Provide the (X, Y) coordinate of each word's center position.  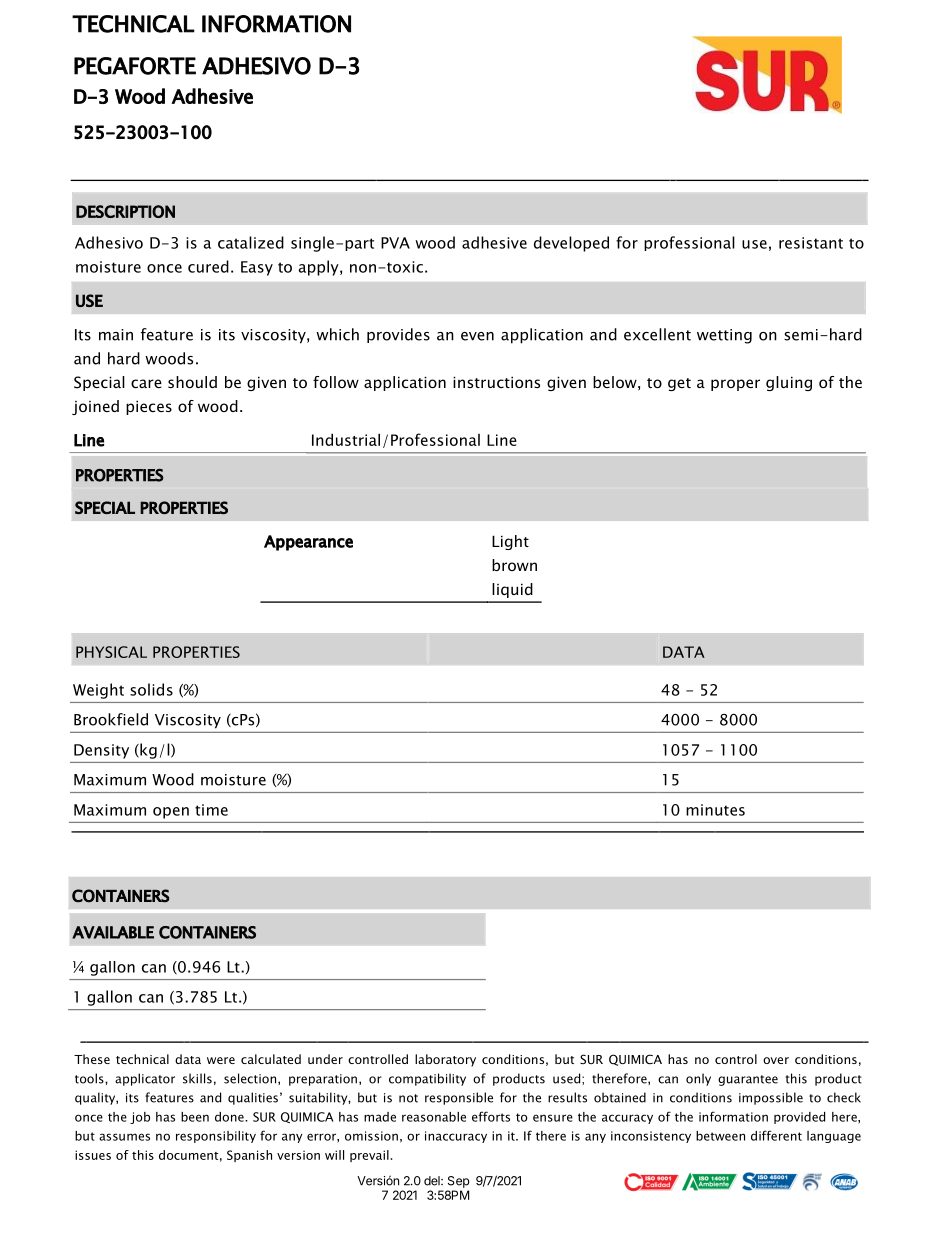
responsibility (216, 1137)
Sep (459, 1182)
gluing (789, 383)
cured (208, 266)
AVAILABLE (113, 932)
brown (514, 565)
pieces (149, 407)
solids (151, 689)
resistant (811, 243)
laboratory (445, 1060)
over (776, 1060)
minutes (715, 810)
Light (510, 542)
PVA (395, 243)
